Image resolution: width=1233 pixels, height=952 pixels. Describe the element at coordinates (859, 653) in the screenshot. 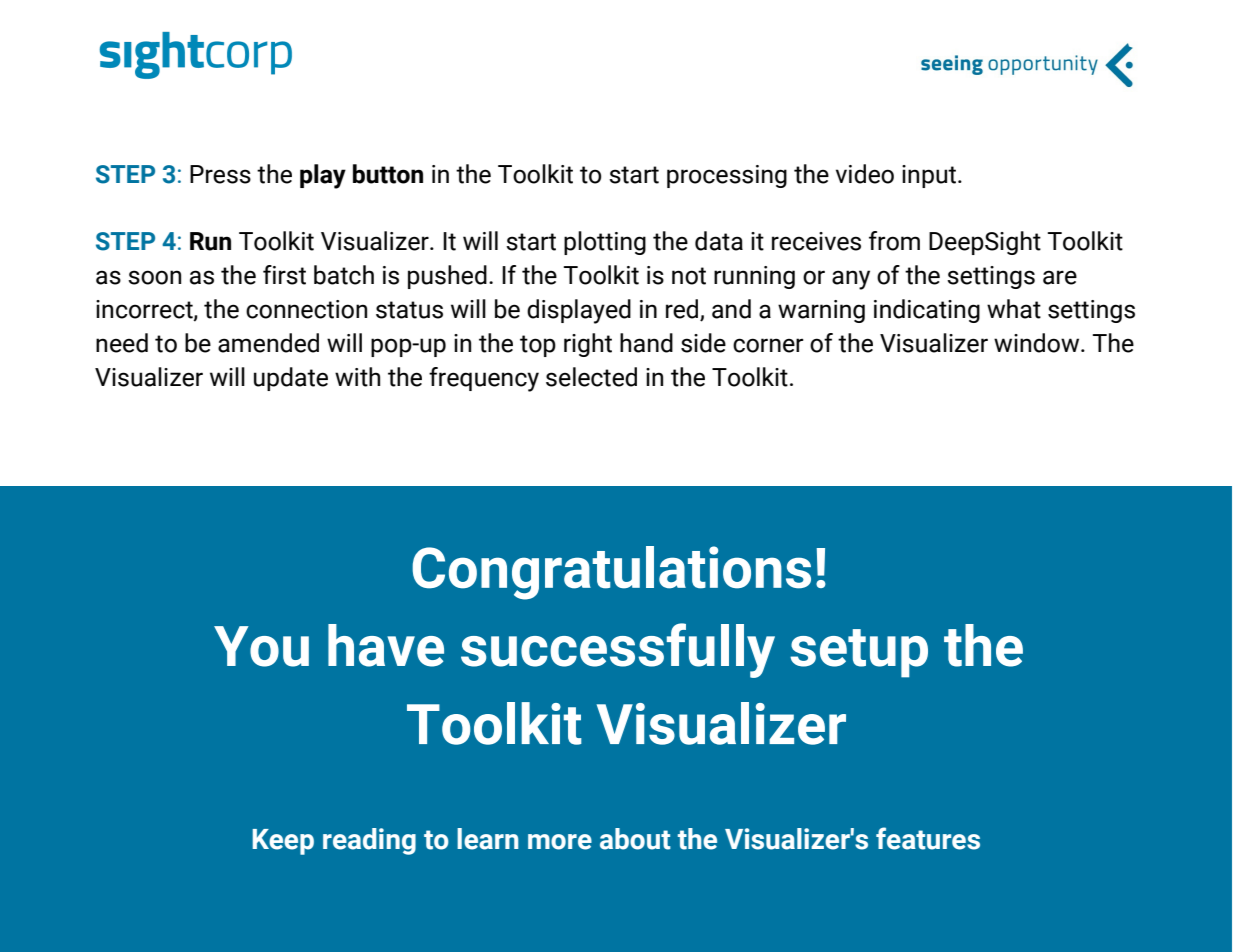

I see `setup` at that location.
